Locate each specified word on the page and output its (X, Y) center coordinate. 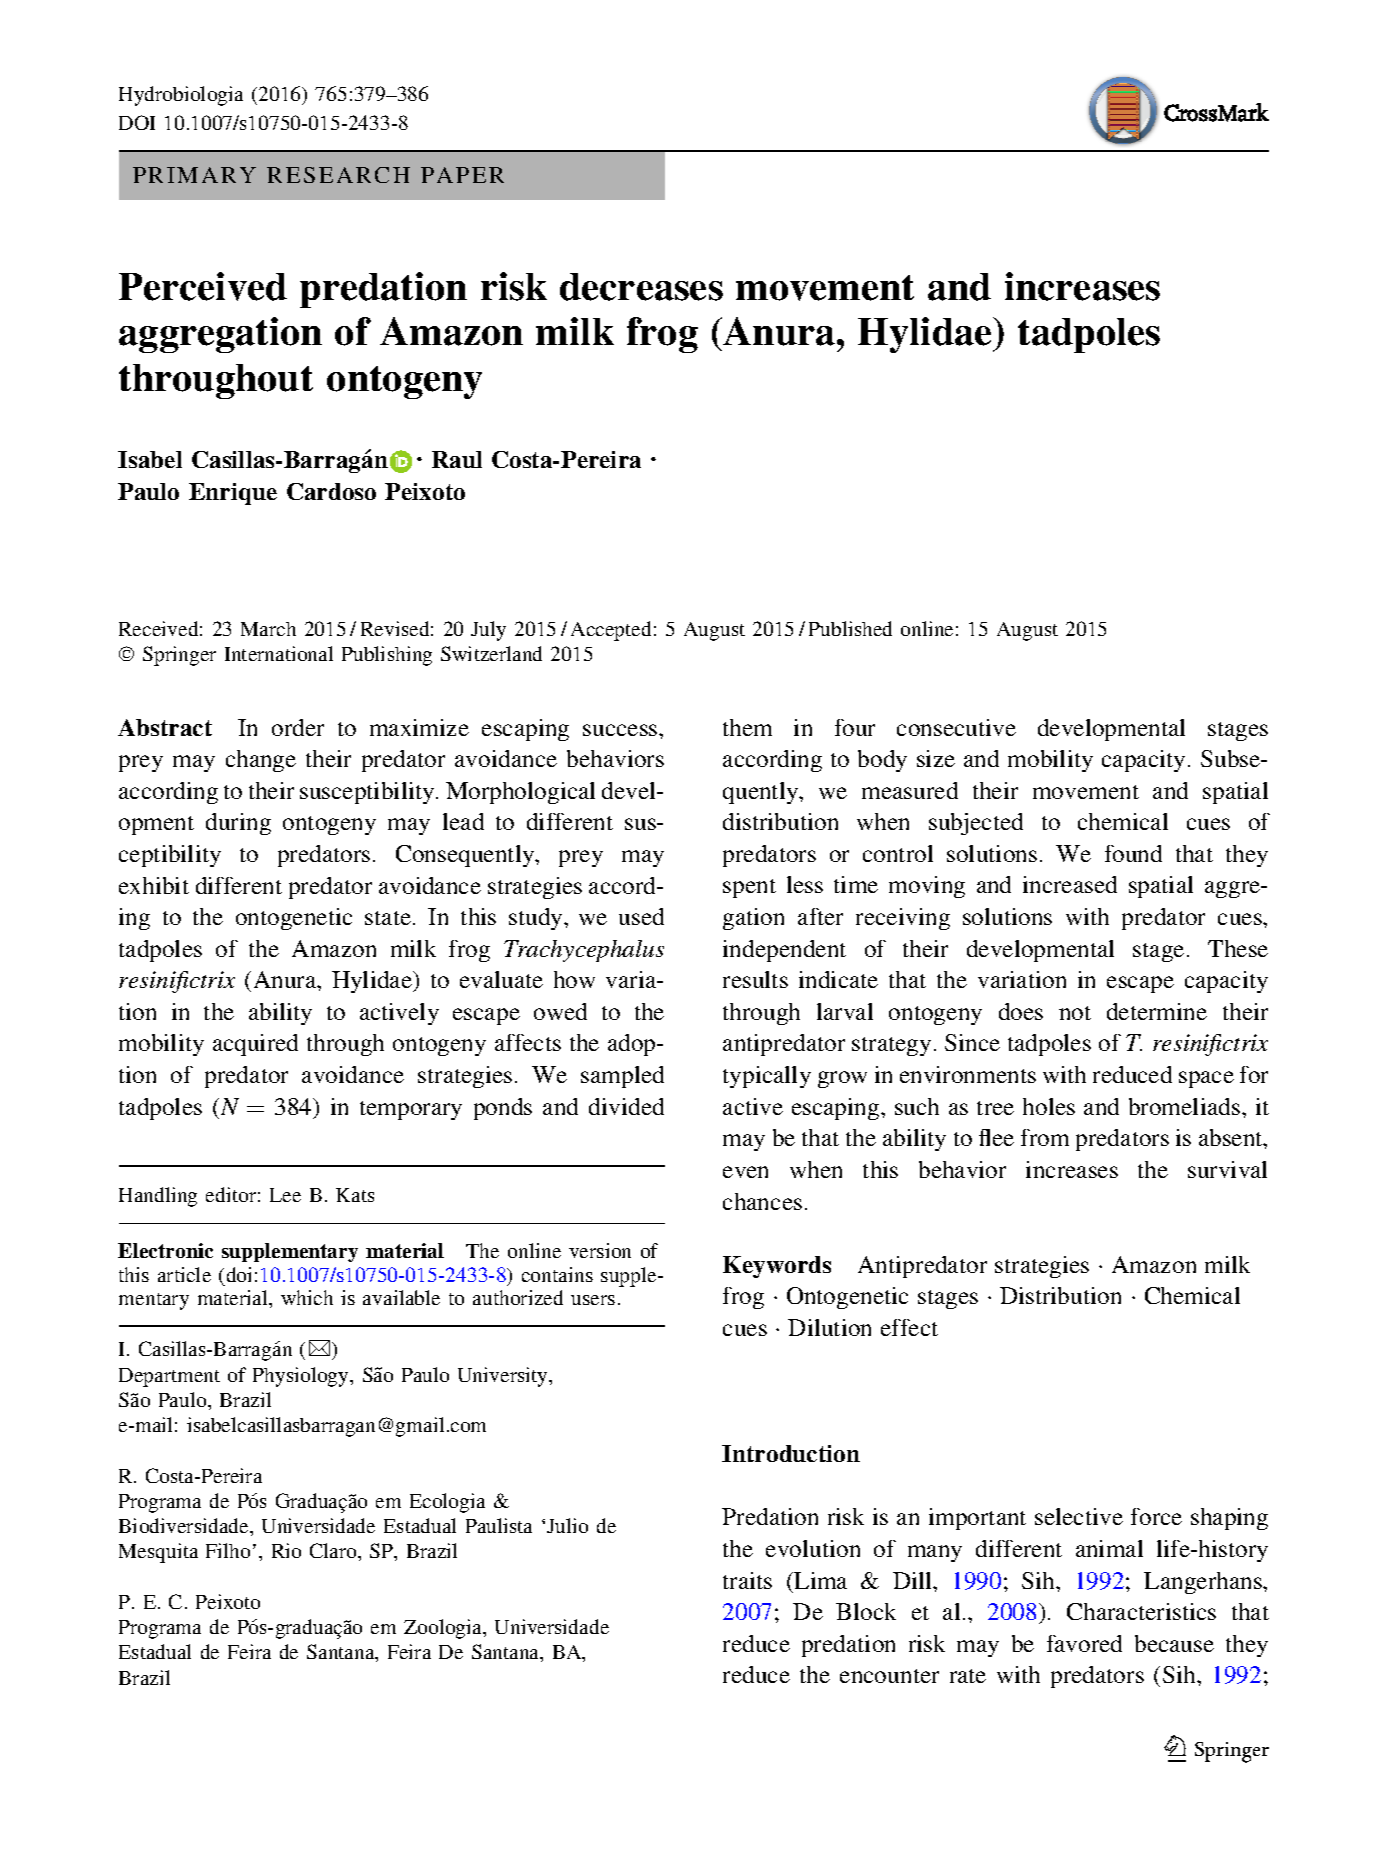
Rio (286, 1550)
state (388, 918)
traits (747, 1580)
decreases (641, 287)
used (641, 916)
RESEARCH (338, 175)
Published (850, 628)
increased (1070, 884)
